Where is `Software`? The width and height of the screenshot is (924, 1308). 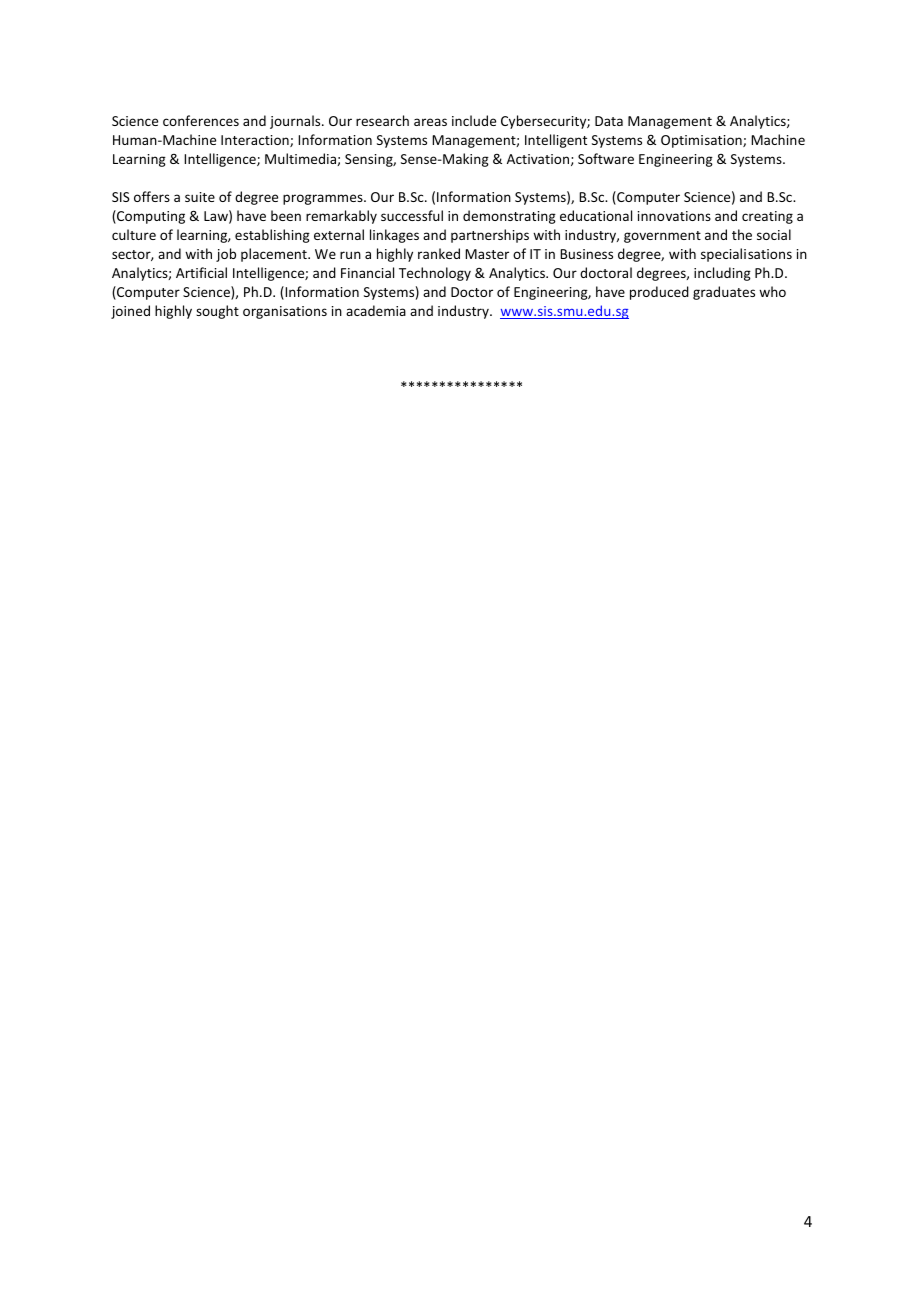 Software is located at coordinates (606, 158).
